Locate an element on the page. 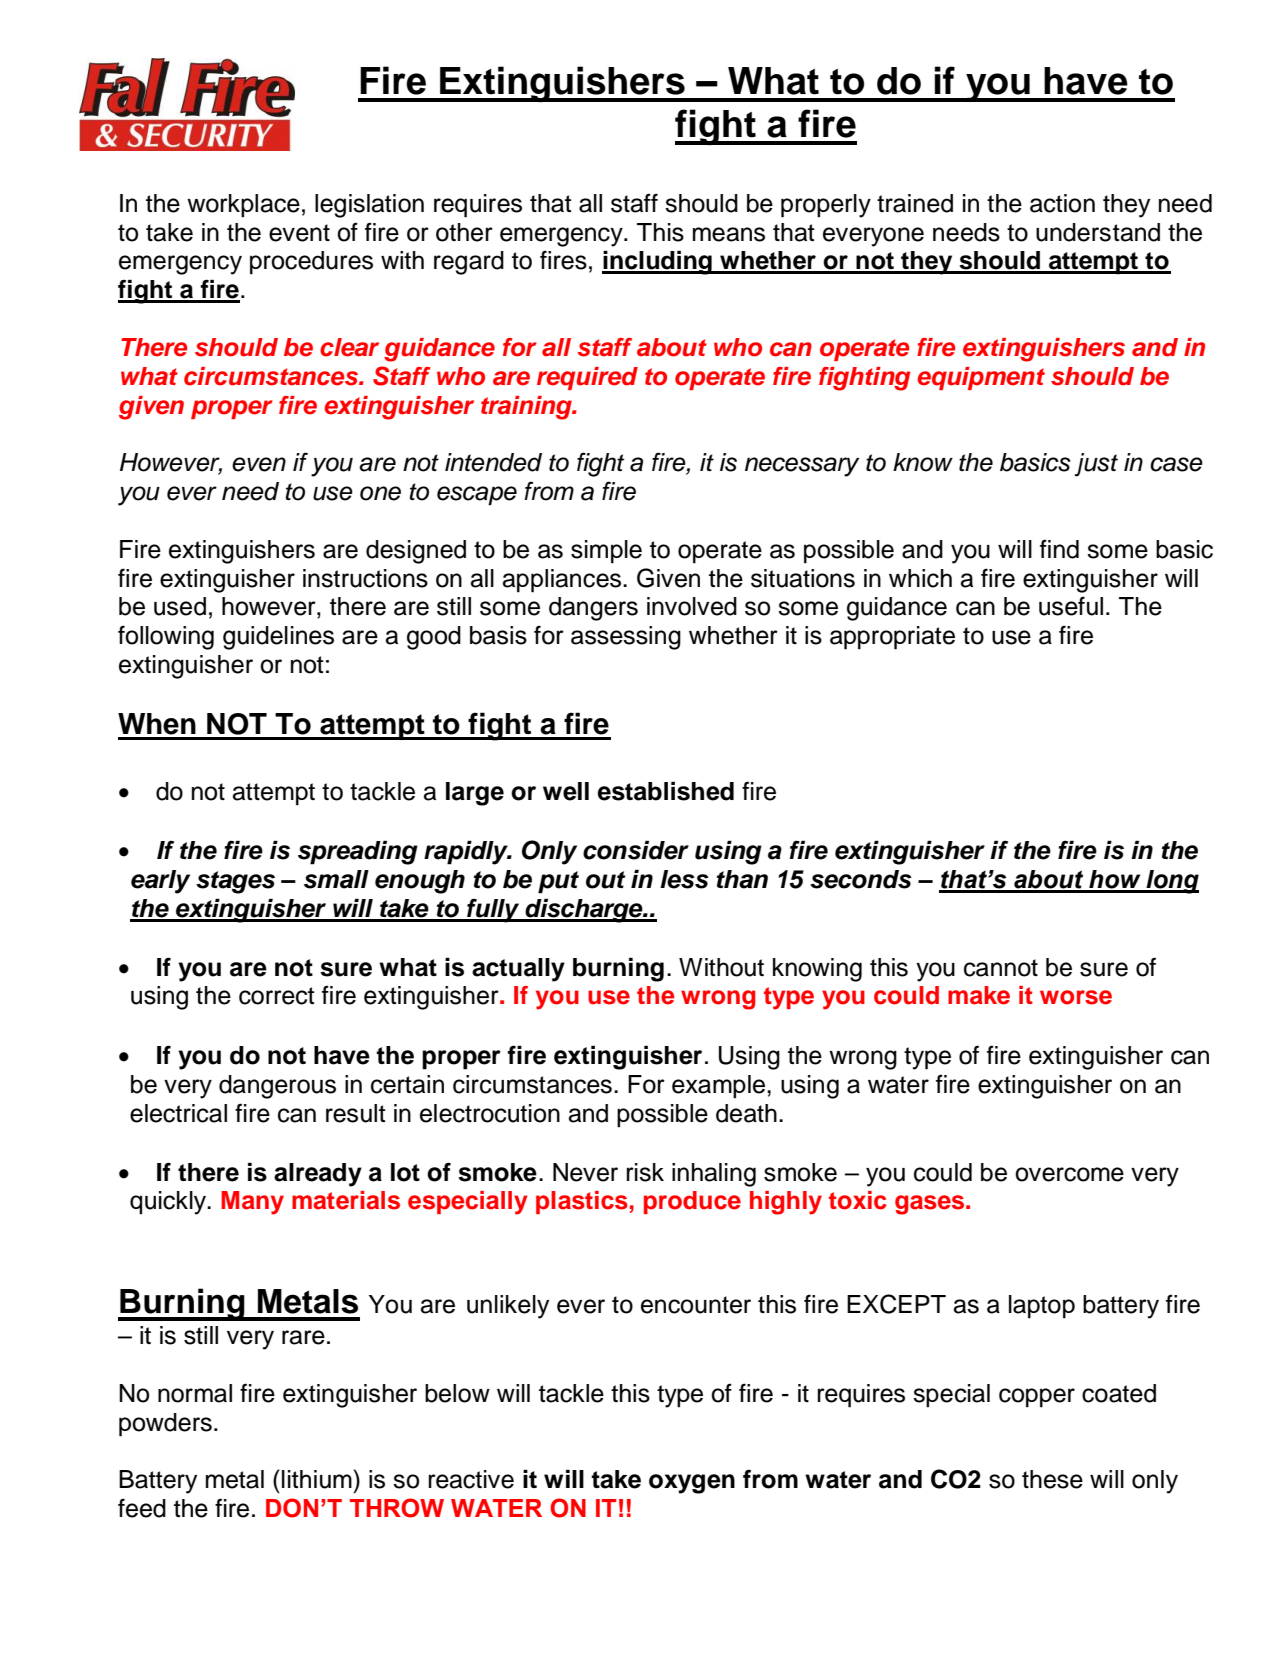 The image size is (1278, 1654). dangerous is located at coordinates (277, 1087).
